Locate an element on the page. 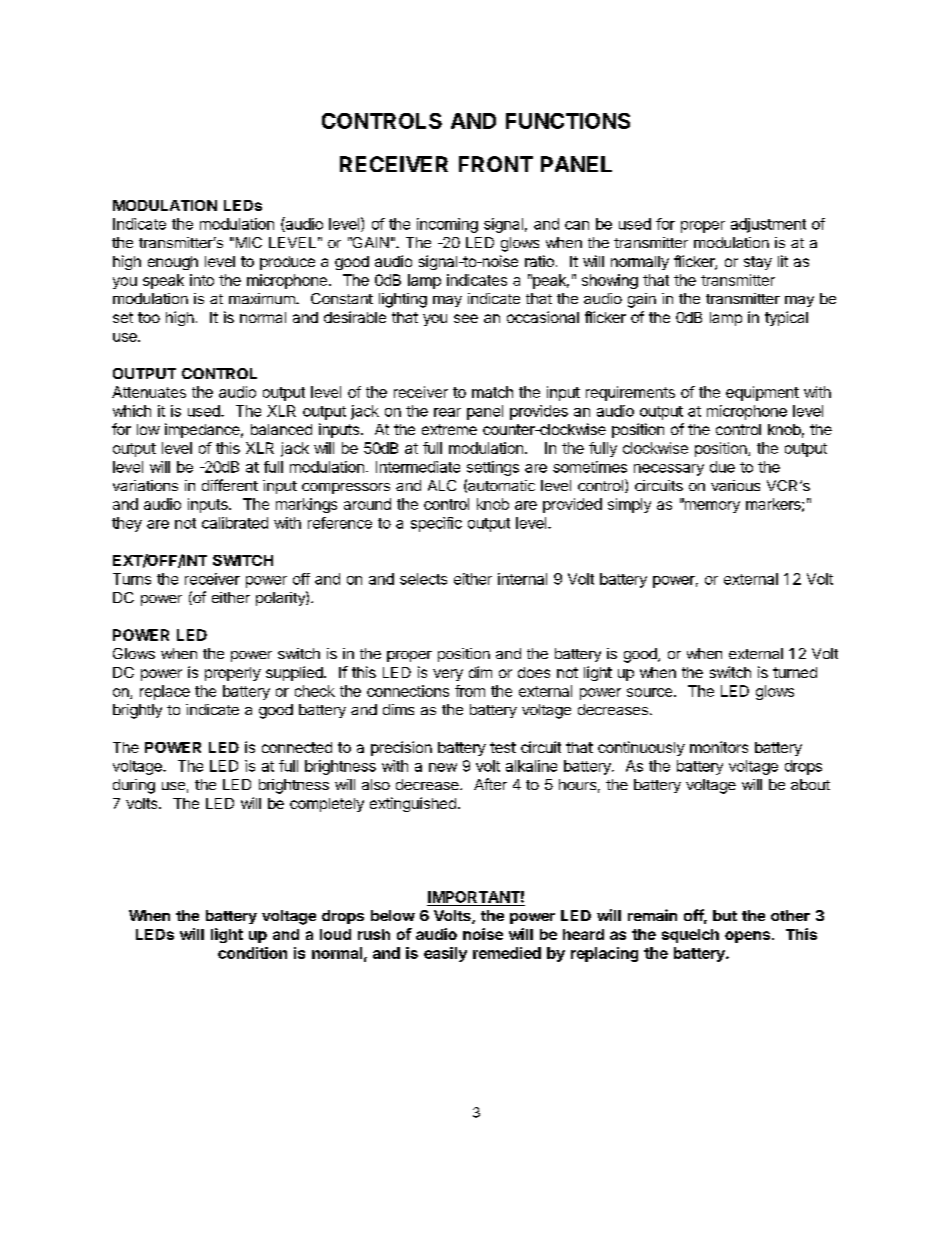 This page has height=1233, width=952. enough is located at coordinates (173, 263).
